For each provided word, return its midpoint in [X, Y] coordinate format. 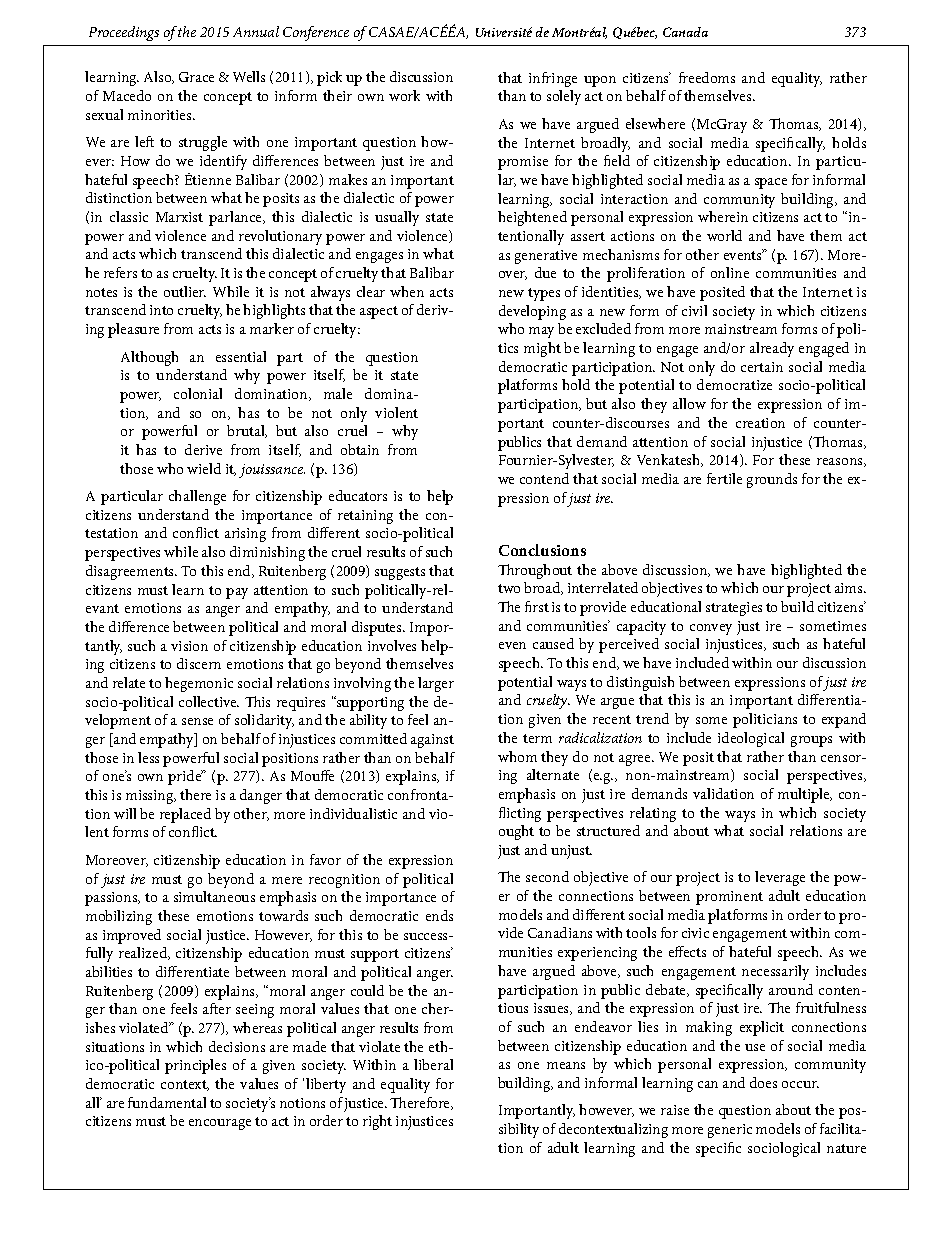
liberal [433, 1064]
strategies [734, 609]
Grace [196, 77]
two [509, 588]
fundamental [167, 1102]
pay [237, 593]
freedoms [707, 77]
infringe [553, 79]
